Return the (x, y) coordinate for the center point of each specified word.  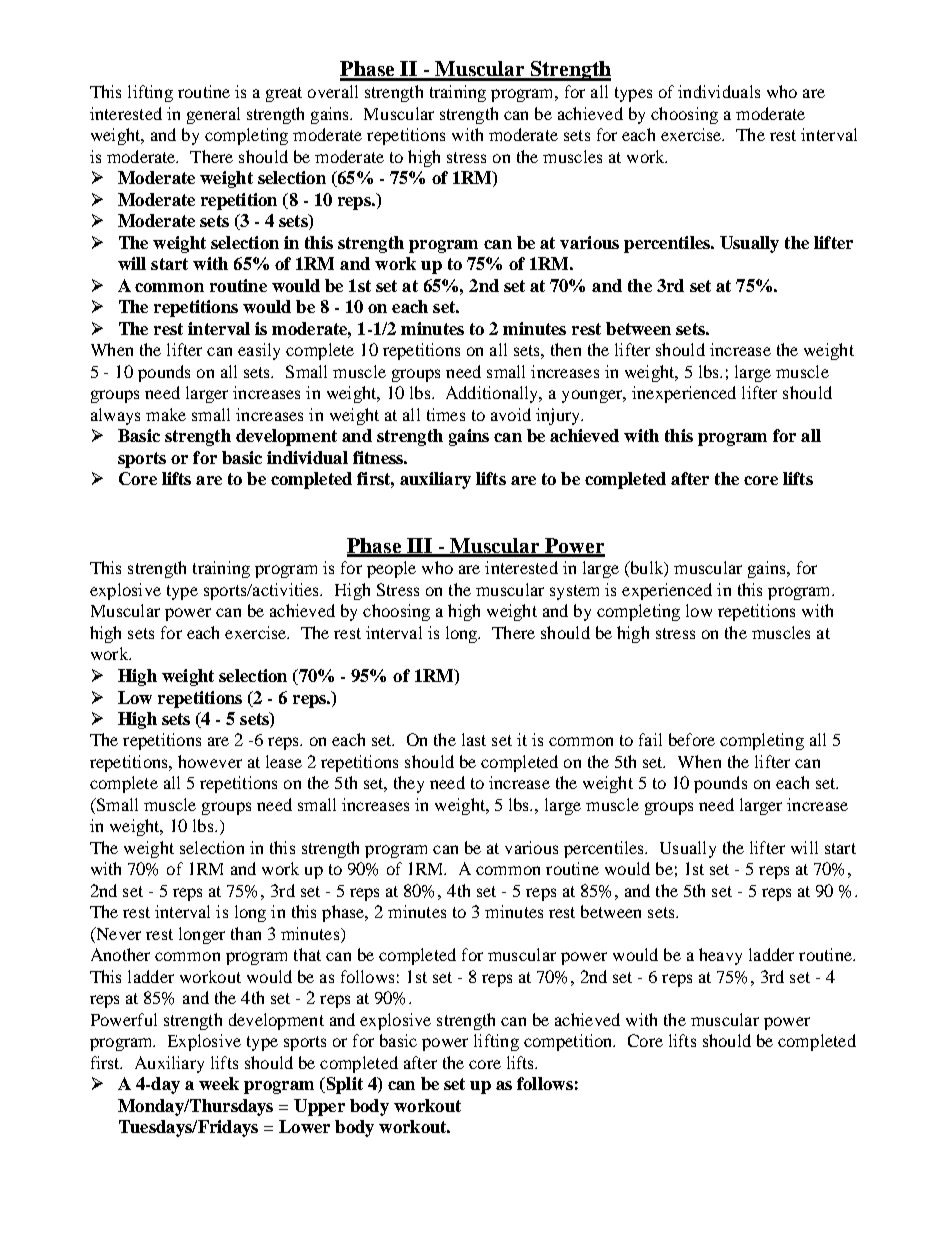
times (446, 414)
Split (343, 1085)
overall (333, 91)
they (409, 784)
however (210, 761)
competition (569, 1042)
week (219, 1083)
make (166, 414)
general (213, 115)
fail (650, 739)
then (566, 349)
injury (559, 416)
